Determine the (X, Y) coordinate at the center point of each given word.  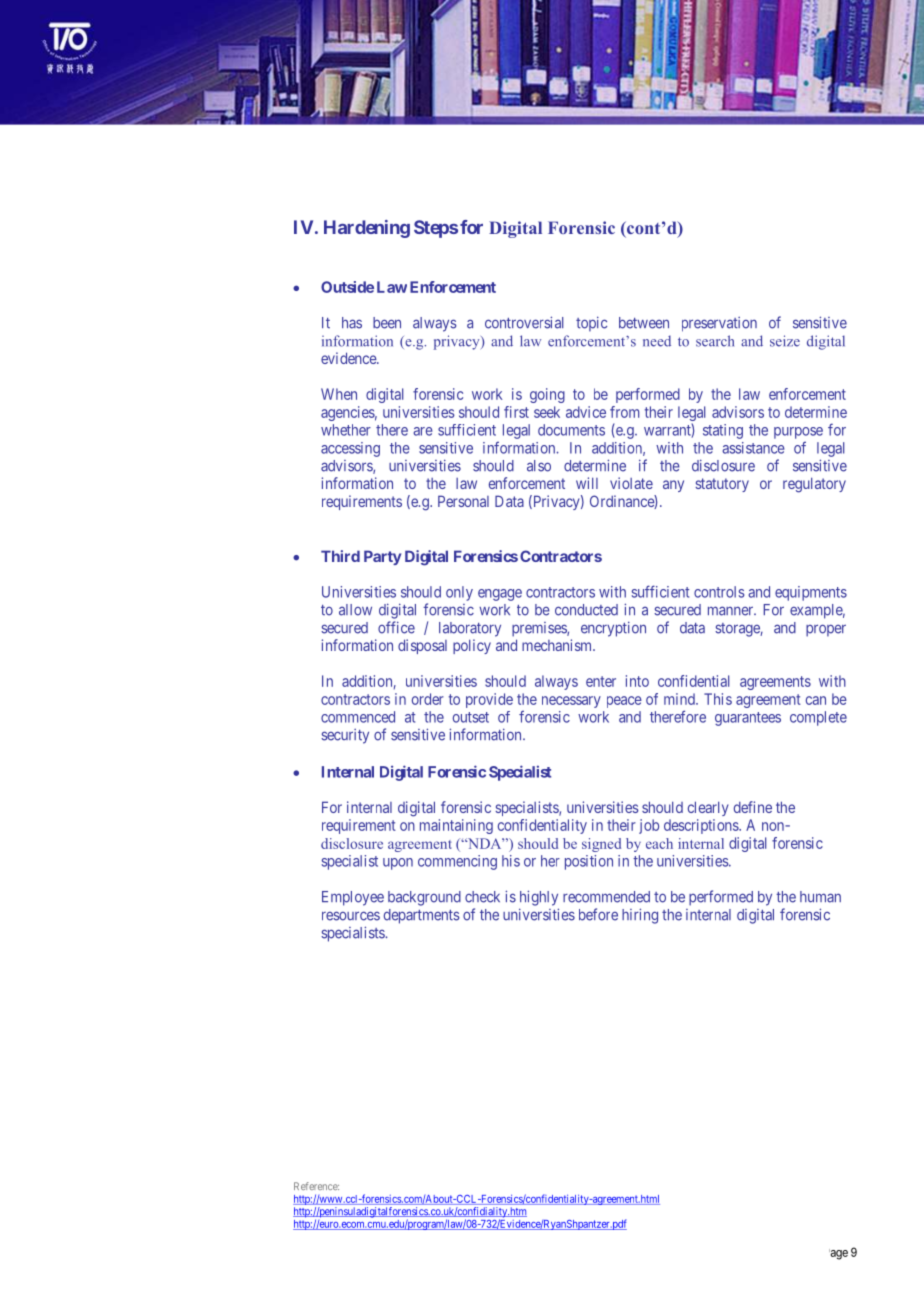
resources (351, 916)
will (587, 483)
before (598, 914)
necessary (571, 702)
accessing (350, 449)
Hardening (367, 229)
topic (591, 324)
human (820, 897)
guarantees (748, 719)
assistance (753, 448)
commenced (358, 717)
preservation (719, 324)
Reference (316, 1186)
